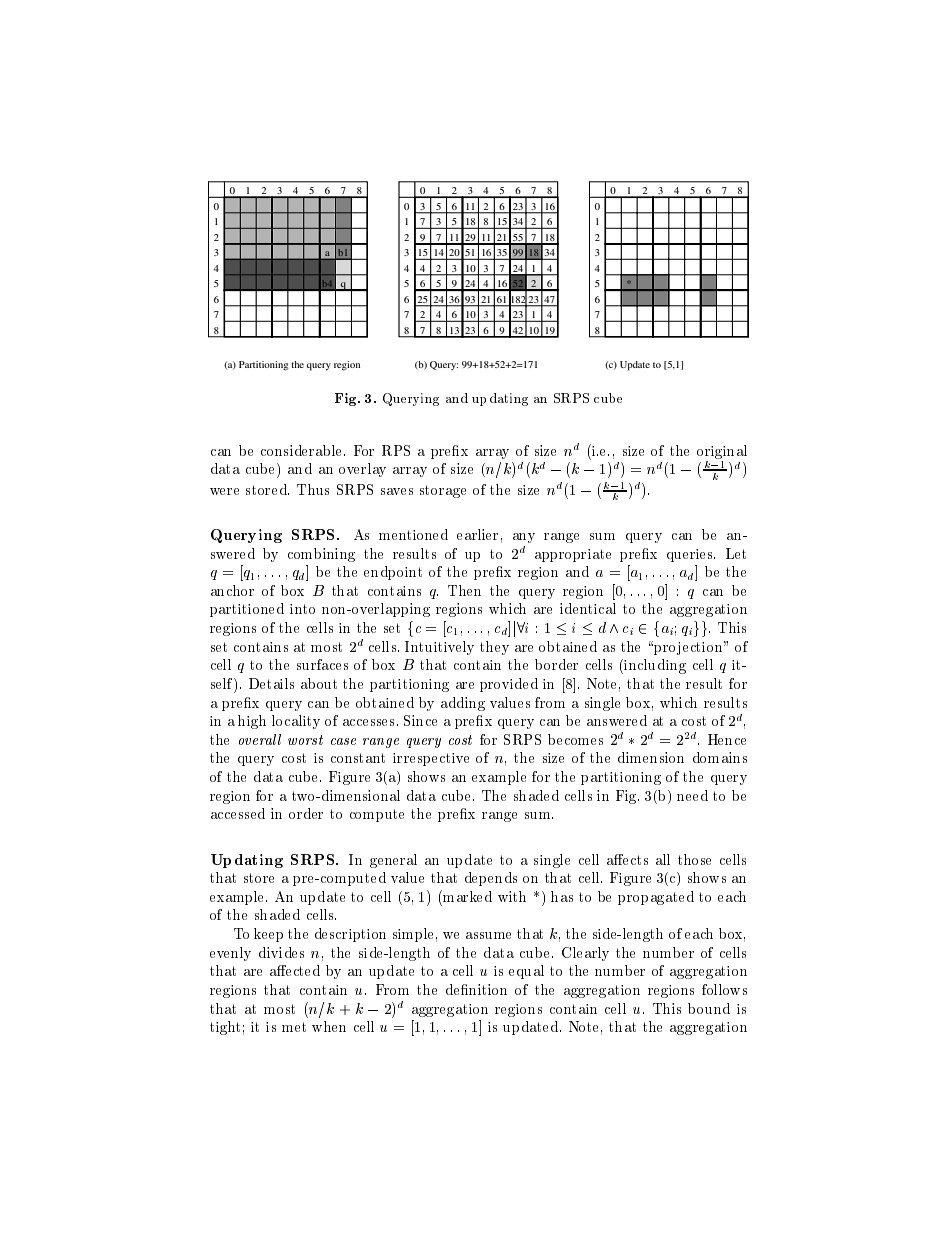  I want to click on identical, so click(588, 608).
